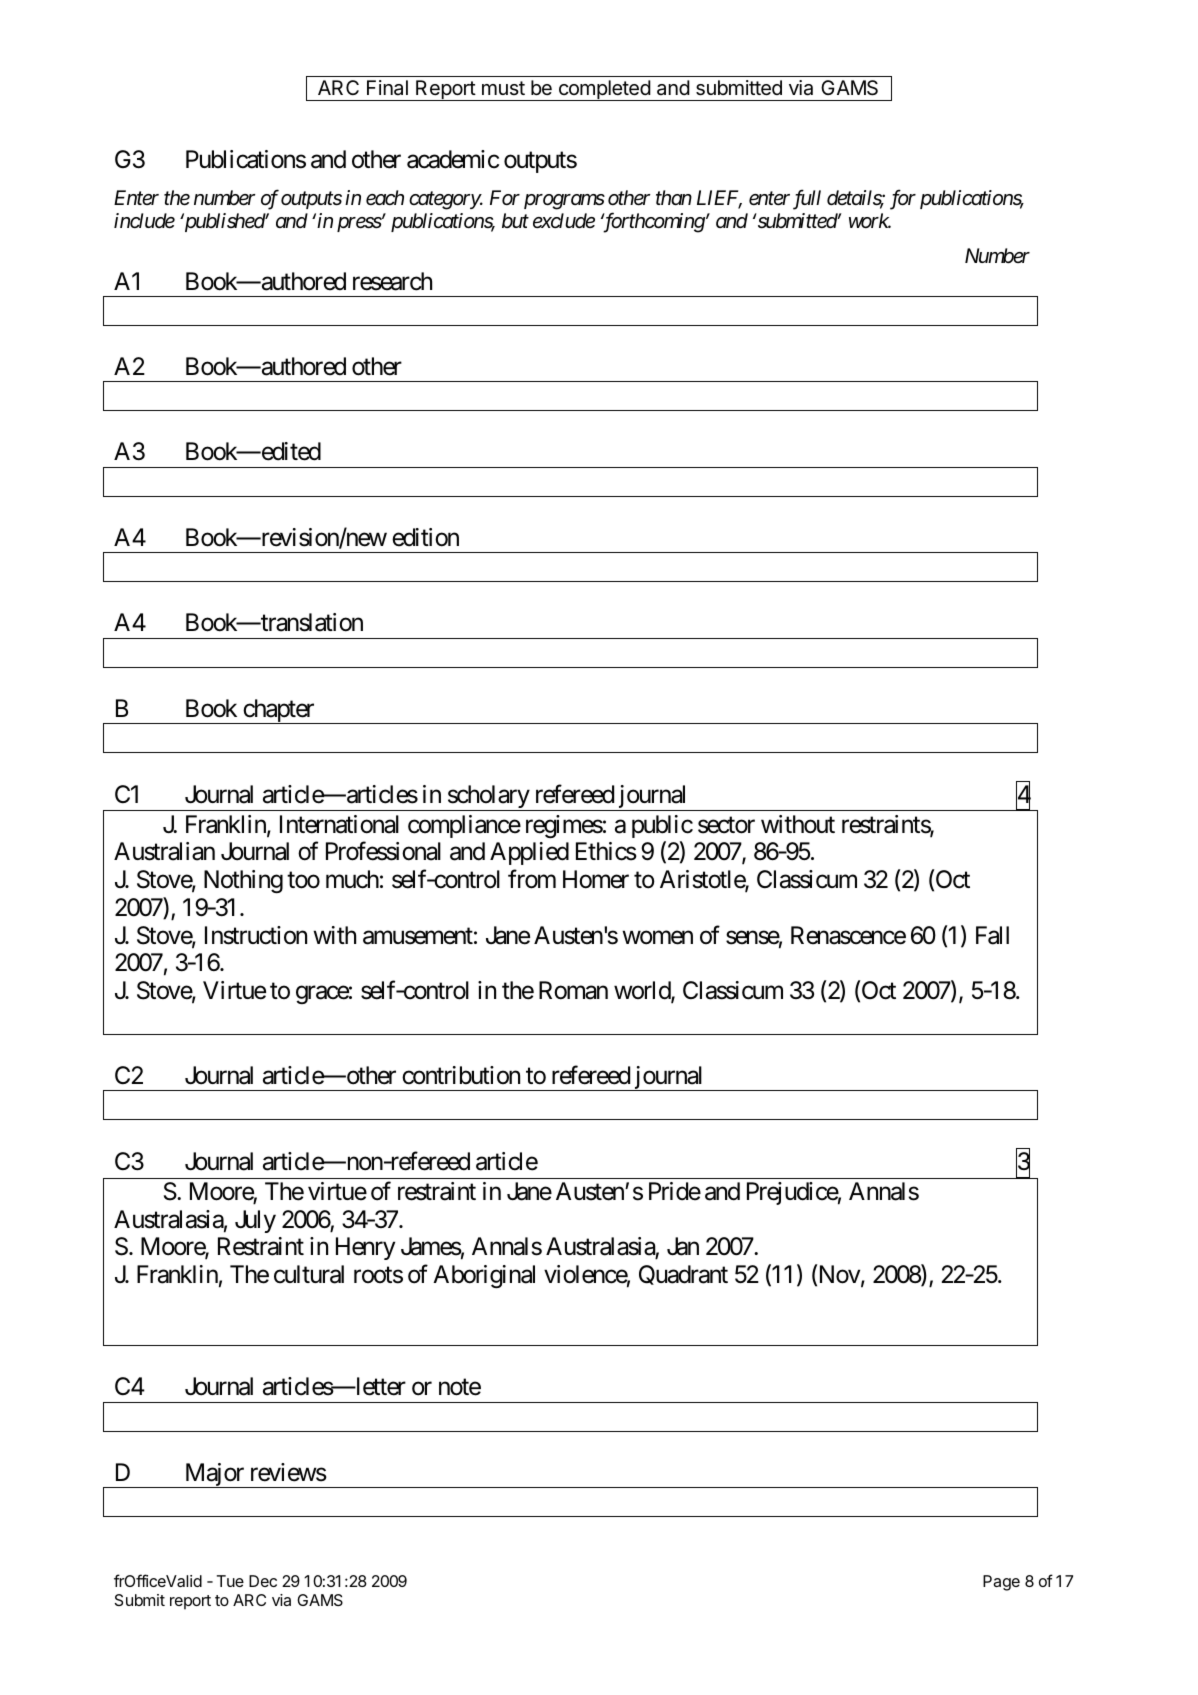 This document has width=1198, height=1695. What do you see at coordinates (596, 879) in the document?
I see `Homer` at bounding box center [596, 879].
